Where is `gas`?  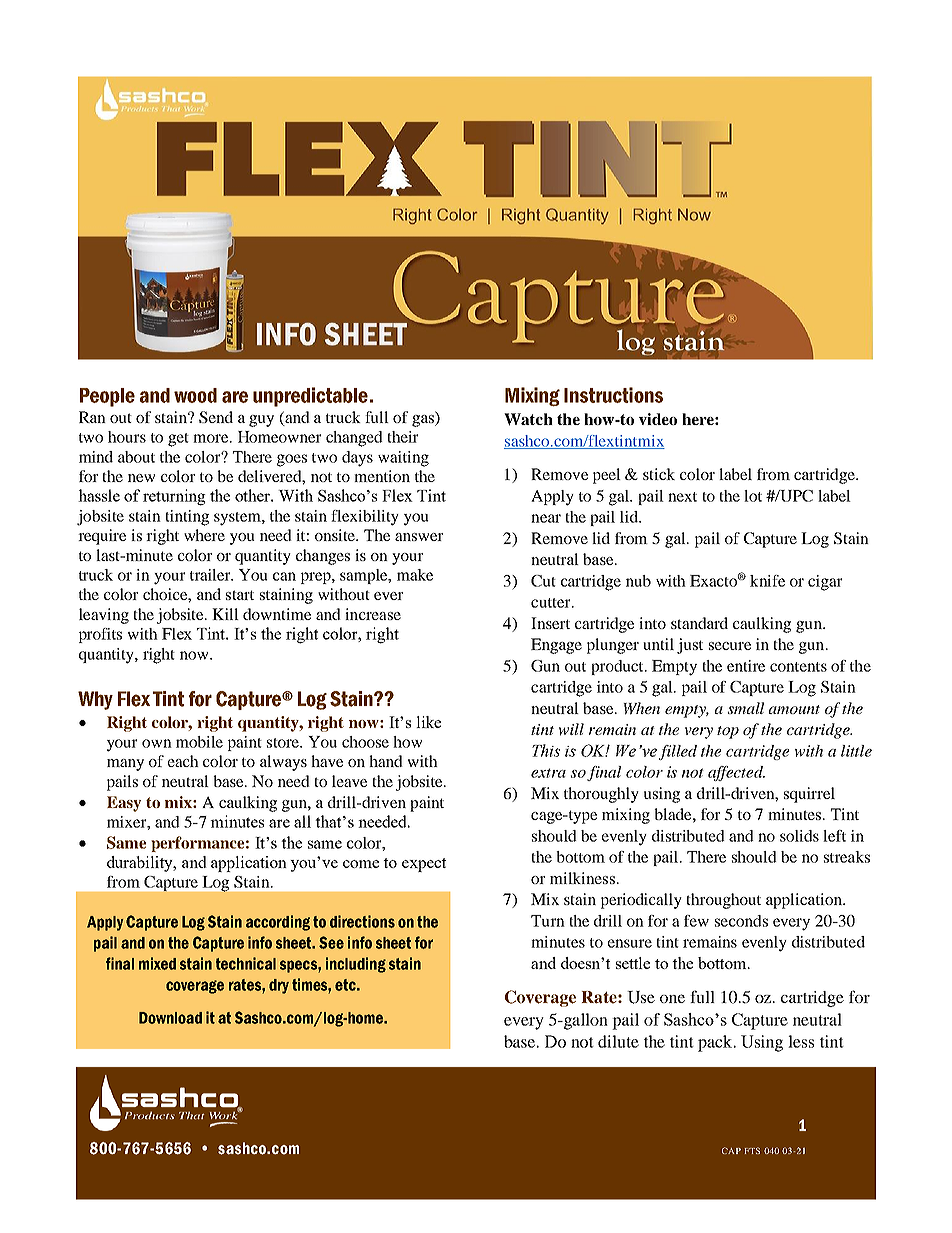
gas is located at coordinates (424, 421).
